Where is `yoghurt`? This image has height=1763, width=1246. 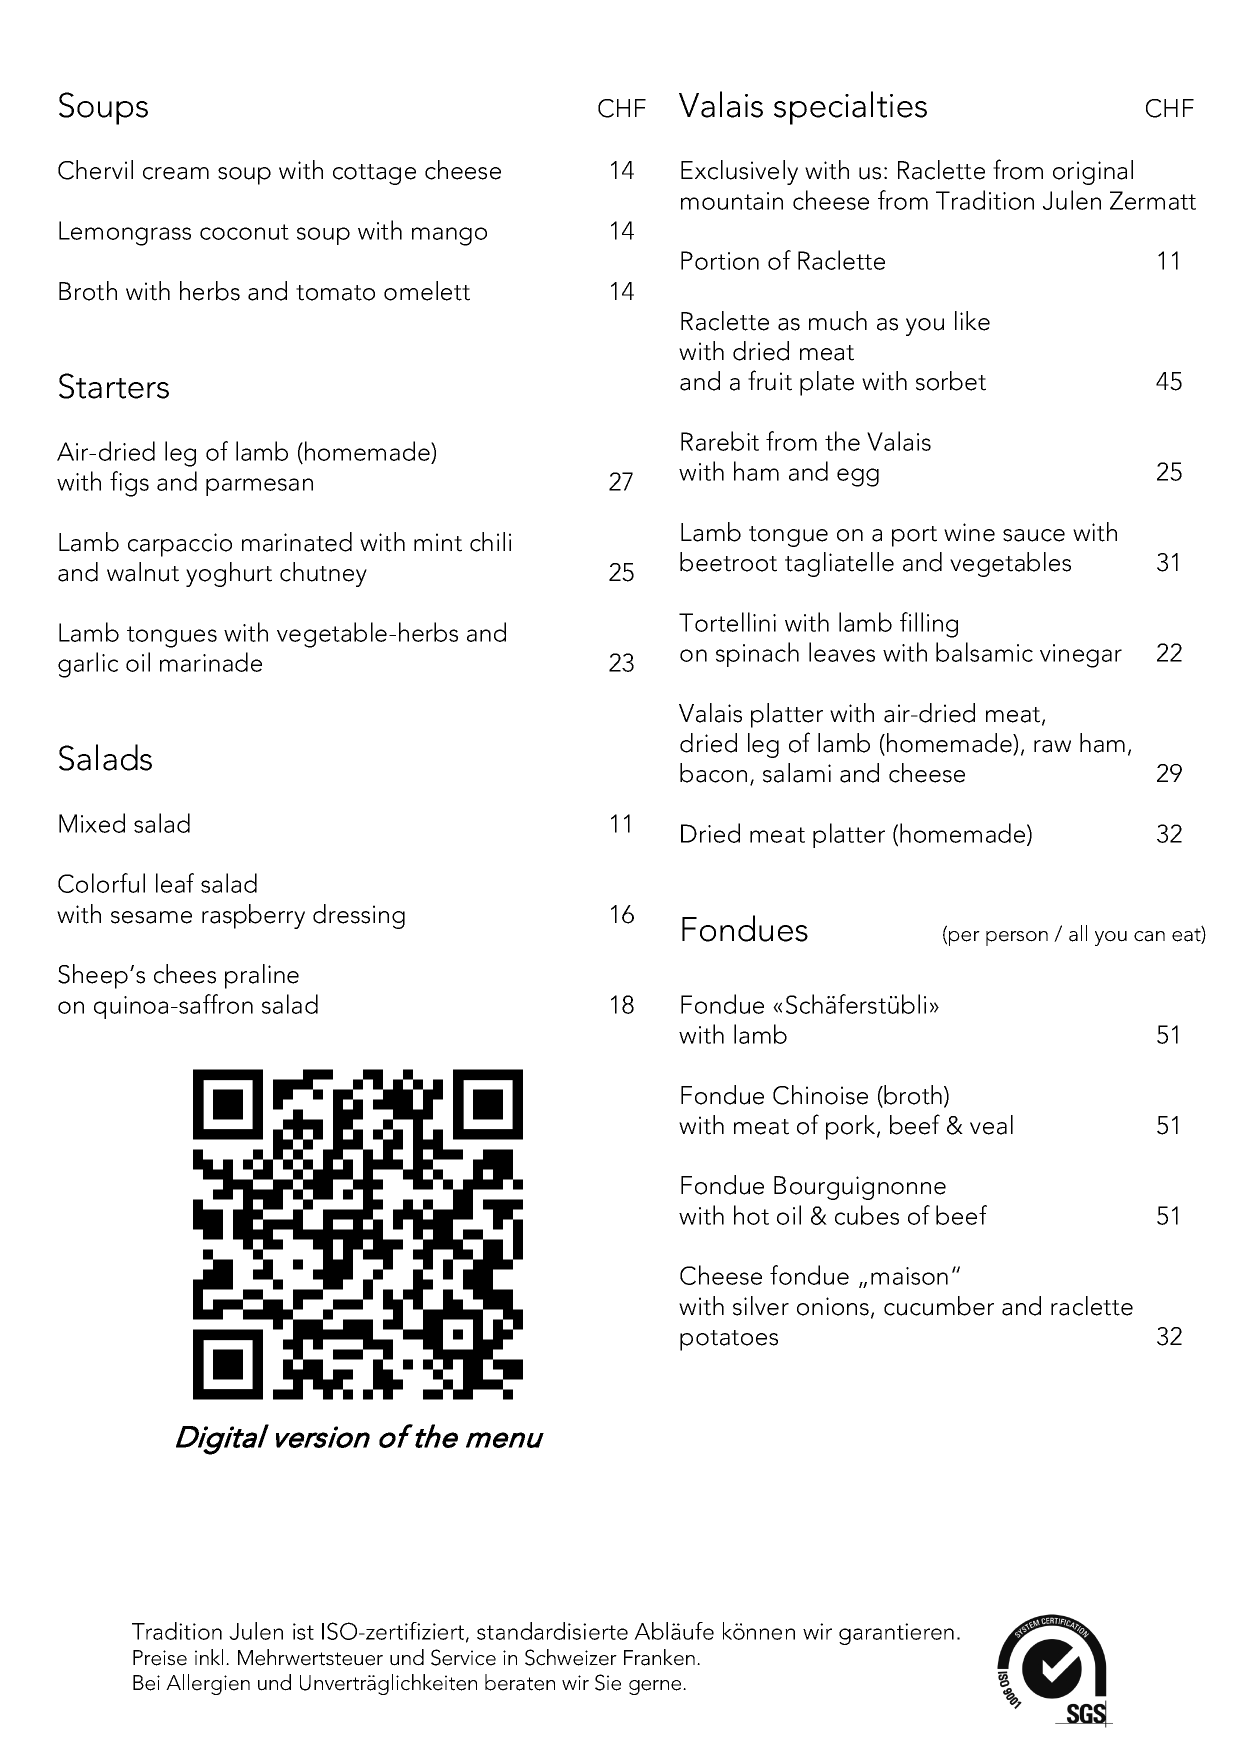 yoghurt is located at coordinates (229, 574).
